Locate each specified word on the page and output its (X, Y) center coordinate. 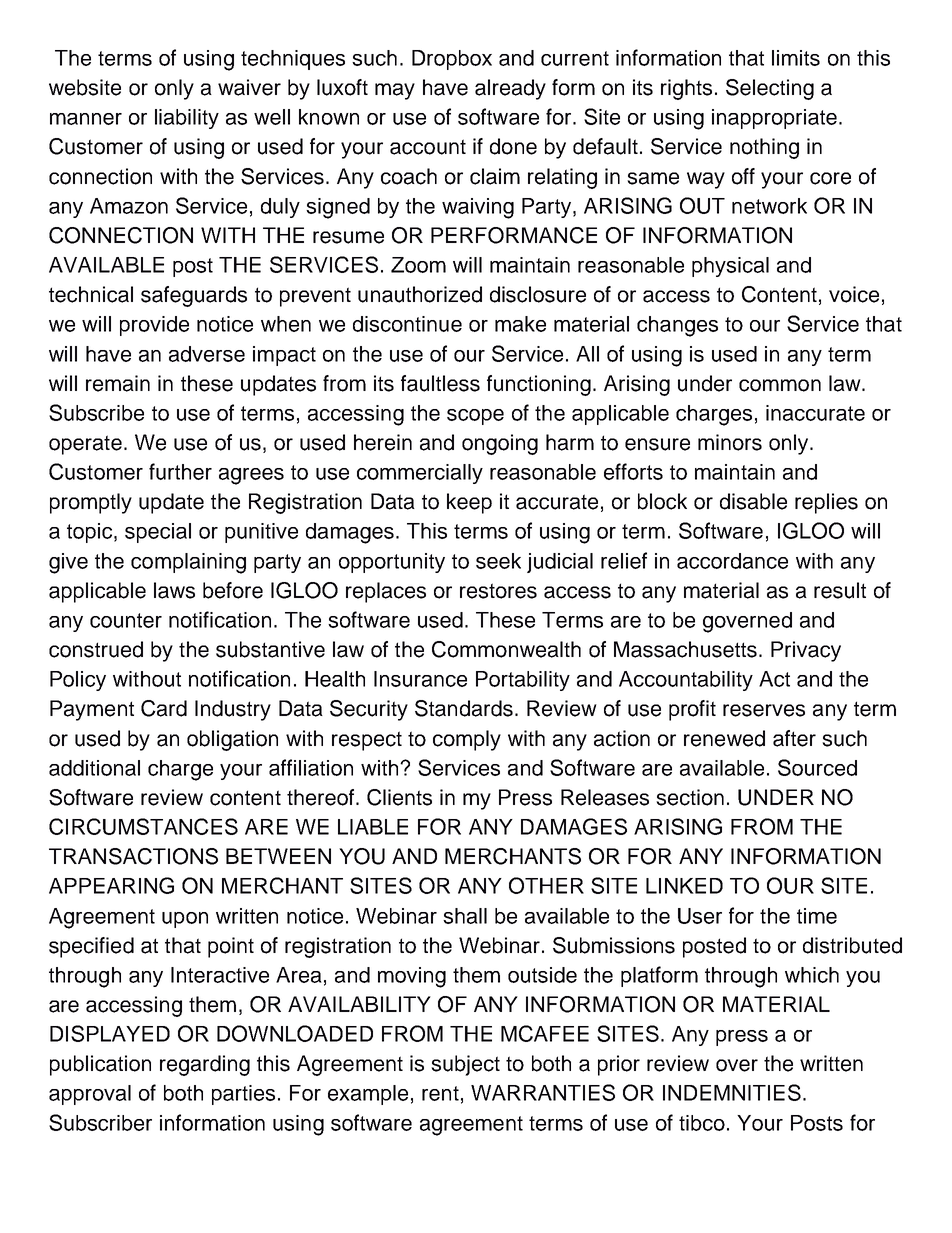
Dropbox (452, 60)
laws (174, 590)
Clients (399, 797)
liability (187, 119)
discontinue (407, 324)
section (690, 797)
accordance (732, 561)
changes (677, 326)
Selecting (770, 89)
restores (498, 591)
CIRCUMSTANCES (143, 826)
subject (465, 1065)
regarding (205, 1065)
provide (154, 326)
